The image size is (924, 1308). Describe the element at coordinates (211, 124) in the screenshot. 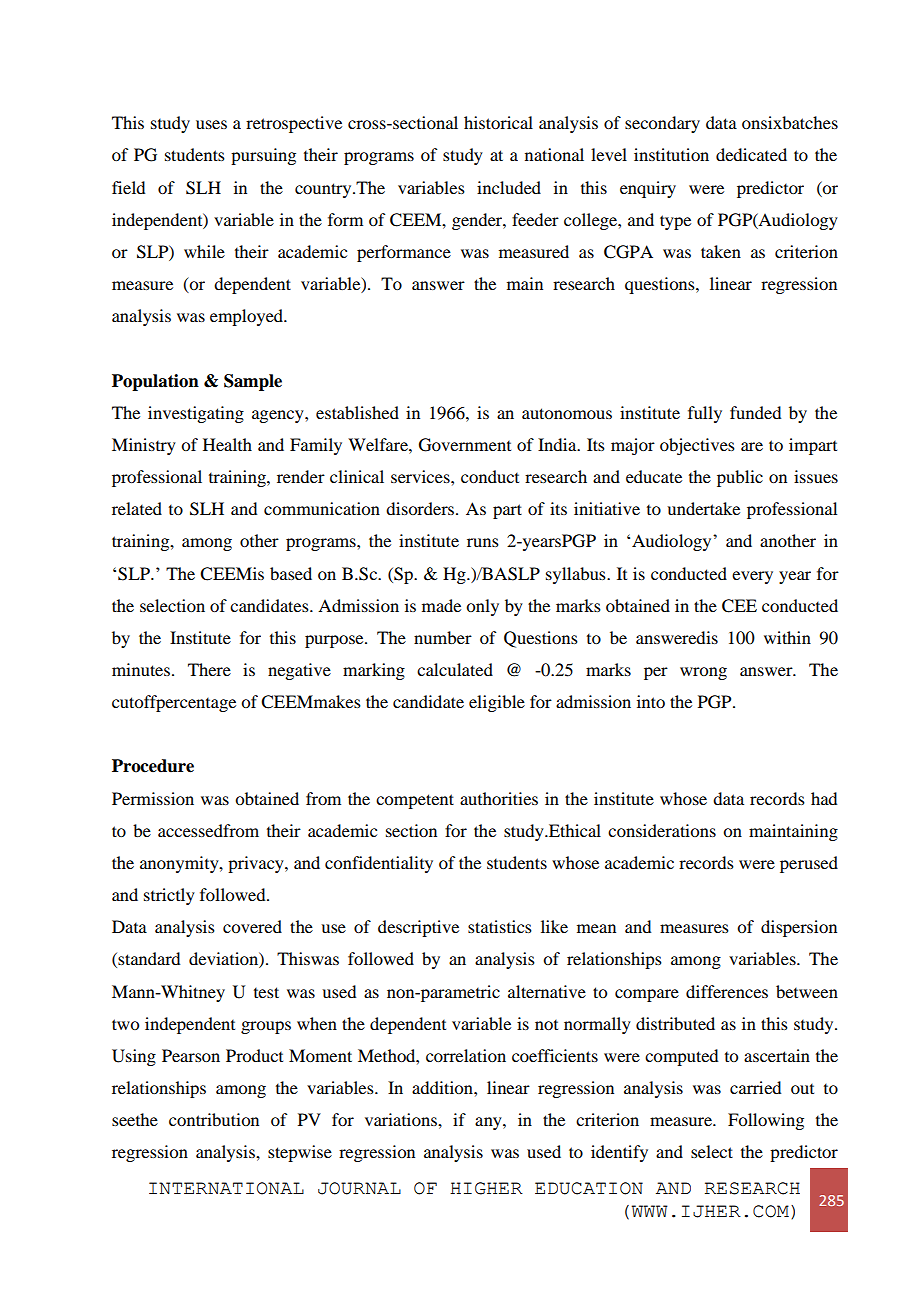

I see `uses` at that location.
